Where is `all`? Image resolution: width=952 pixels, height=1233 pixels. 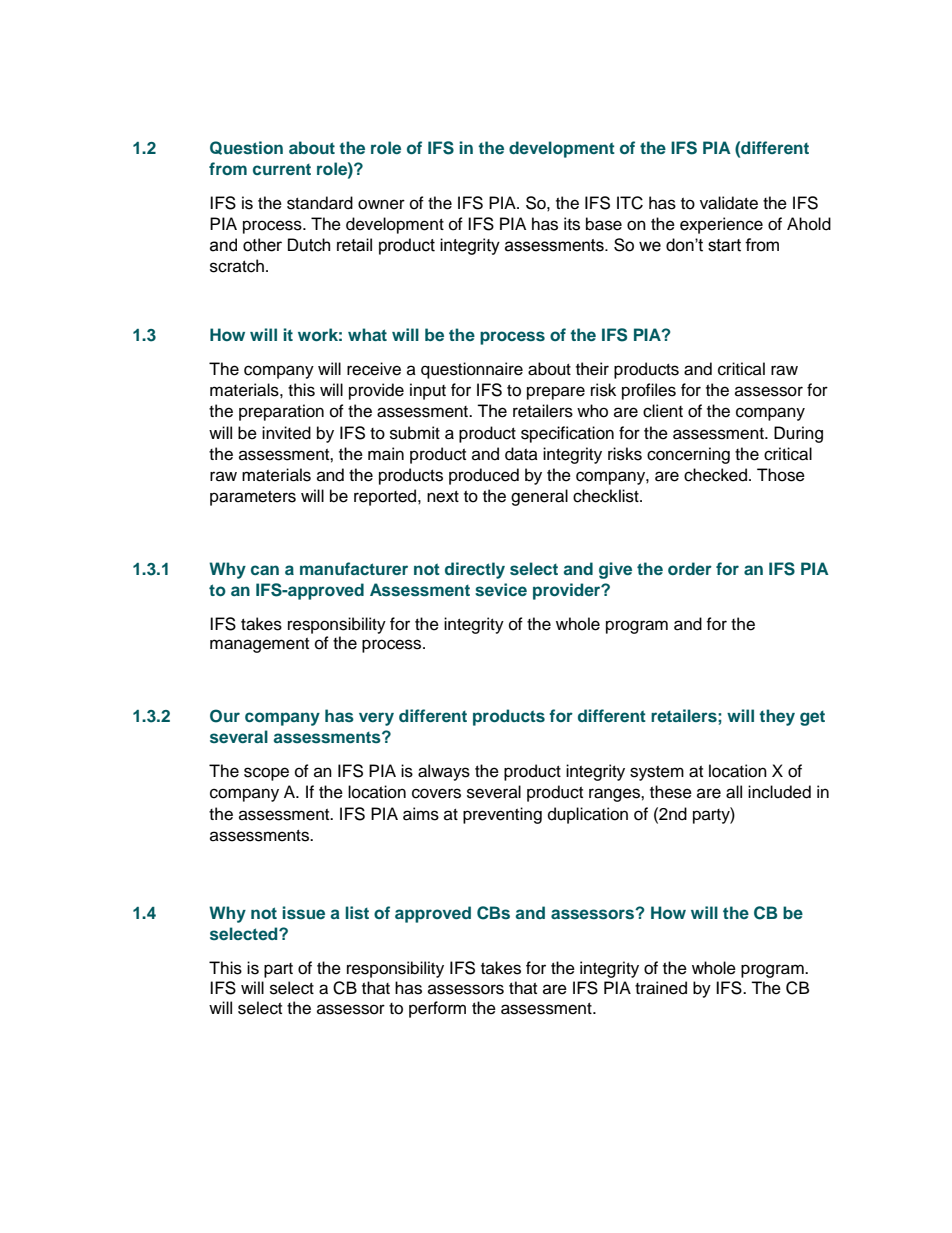
all is located at coordinates (734, 792).
